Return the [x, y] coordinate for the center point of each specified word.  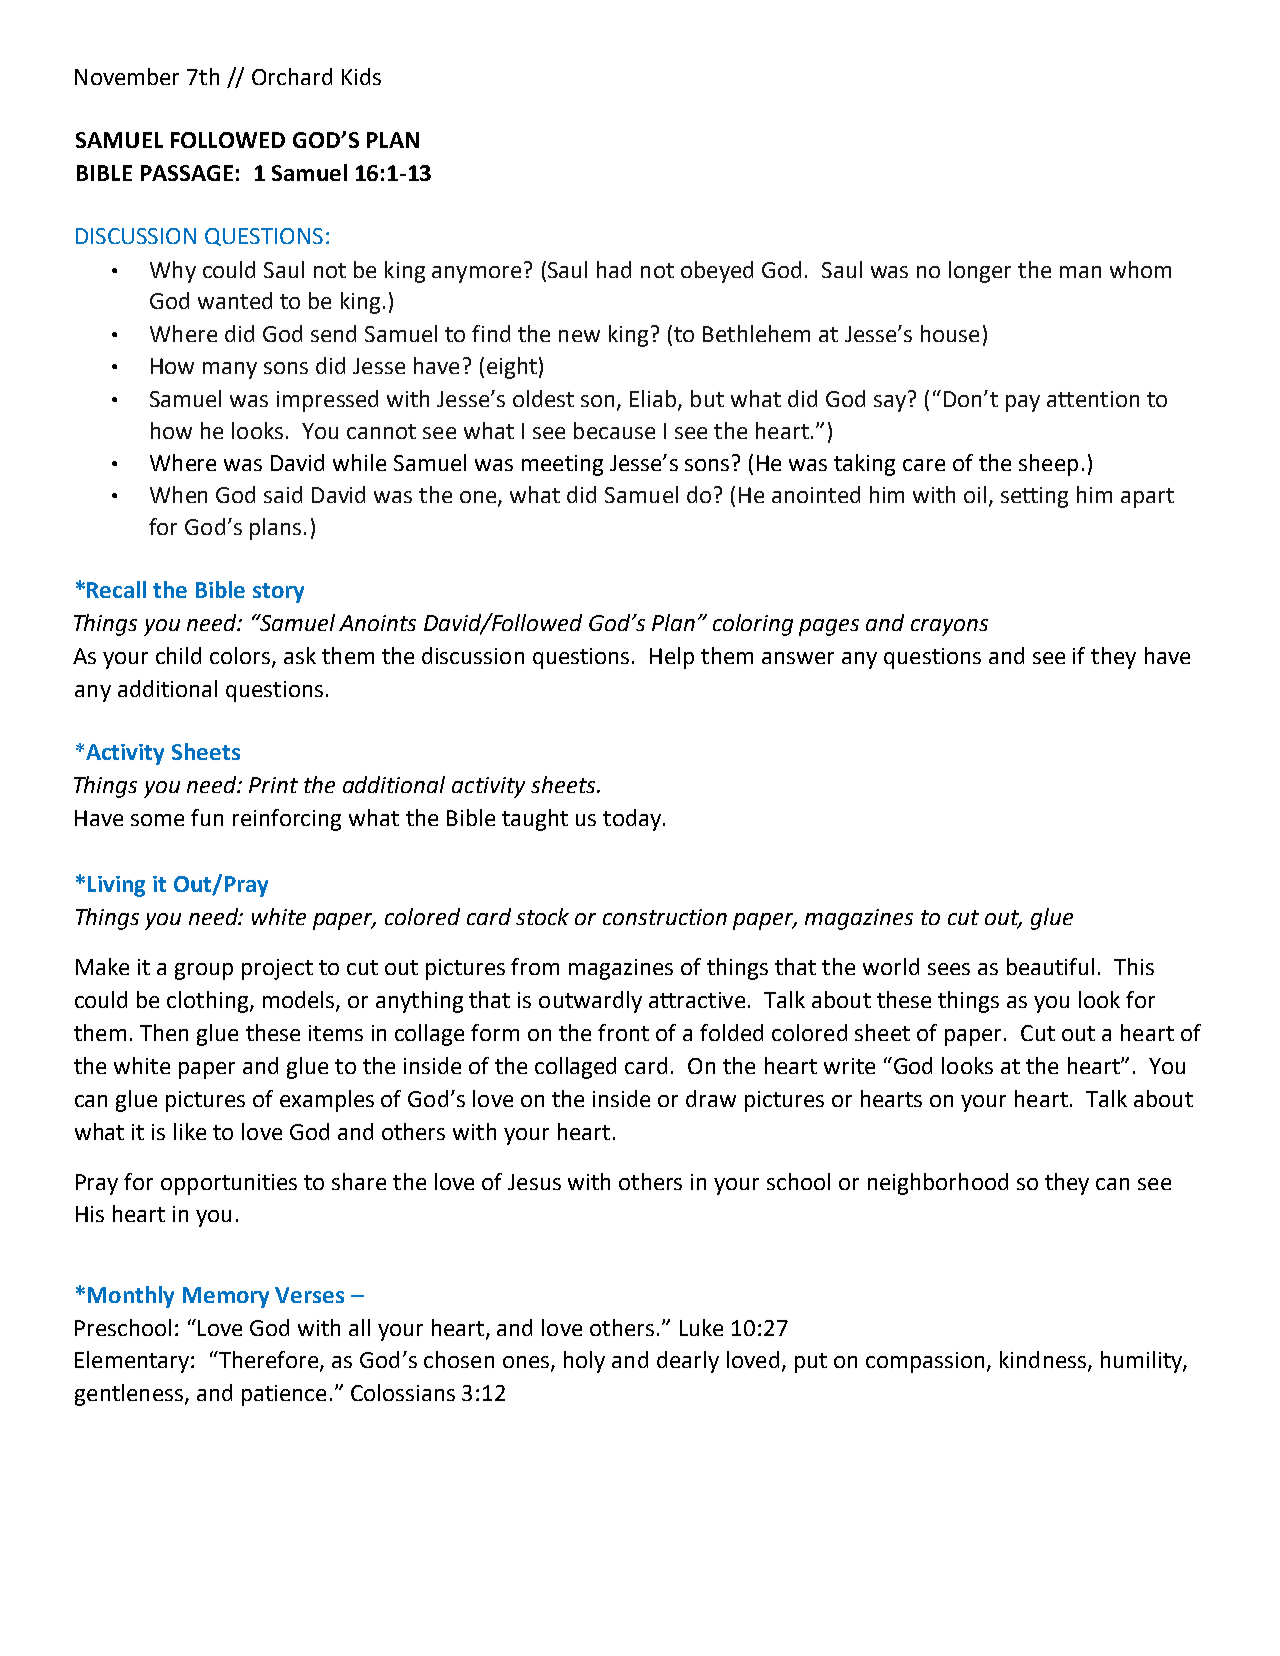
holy [584, 1362]
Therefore [268, 1361]
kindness [1043, 1359]
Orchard [292, 76]
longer [980, 272]
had [614, 269]
